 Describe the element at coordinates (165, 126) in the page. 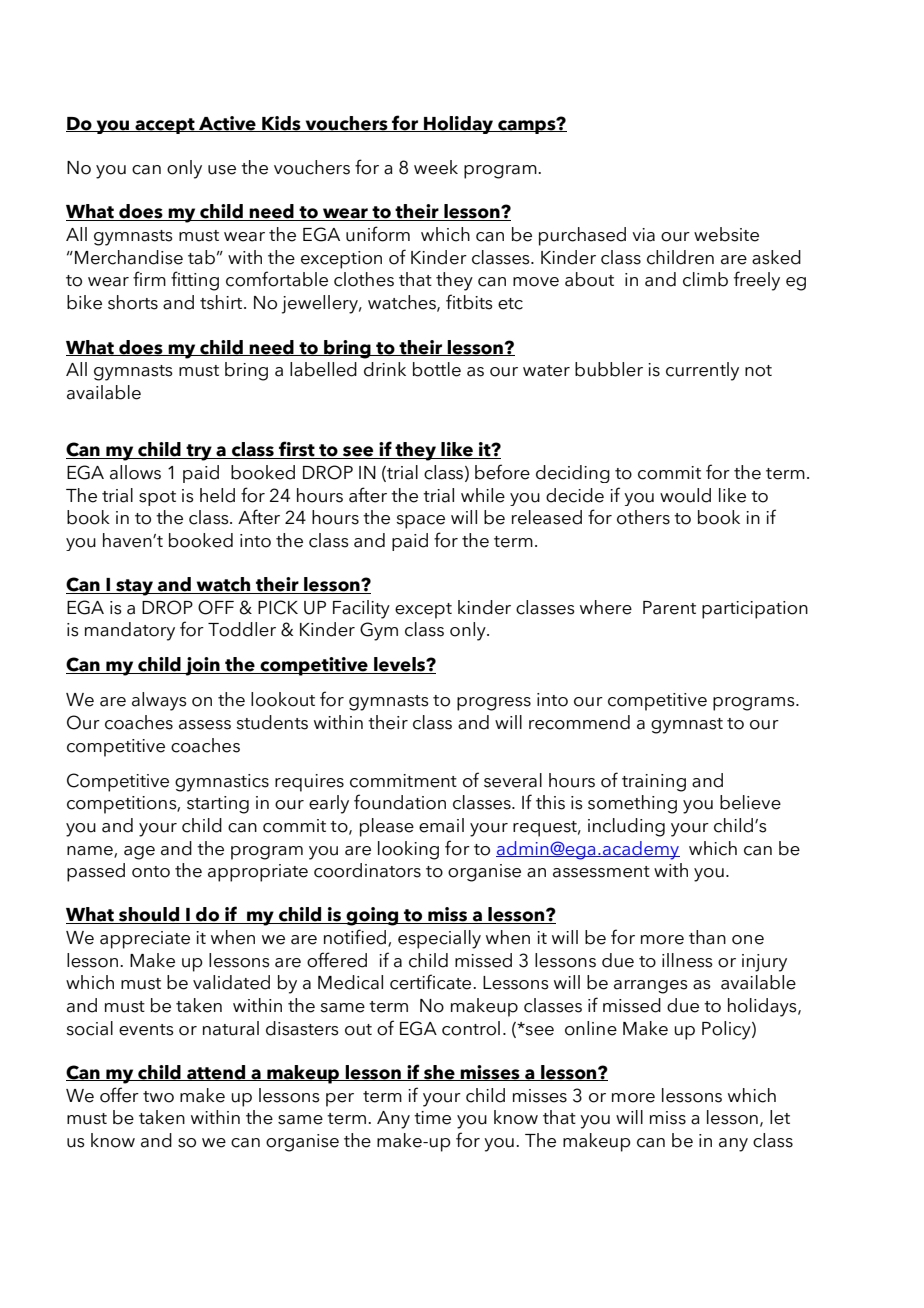

I see `accept` at that location.
